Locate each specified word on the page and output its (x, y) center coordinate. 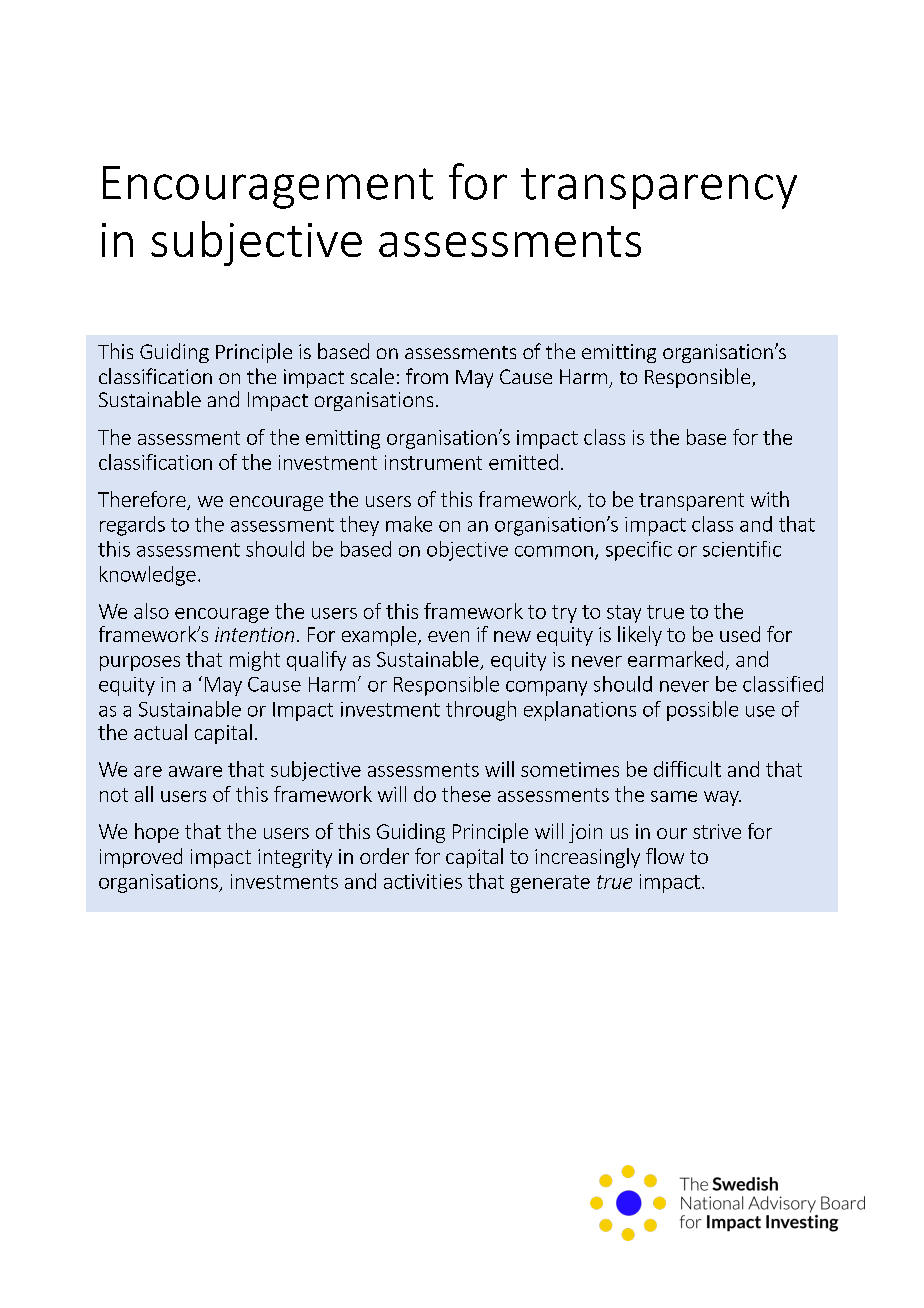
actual (160, 732)
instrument (433, 462)
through (481, 711)
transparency (659, 188)
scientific (742, 549)
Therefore (143, 500)
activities (423, 881)
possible (702, 711)
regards (132, 526)
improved (141, 858)
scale (372, 376)
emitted (523, 462)
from (427, 376)
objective (467, 551)
